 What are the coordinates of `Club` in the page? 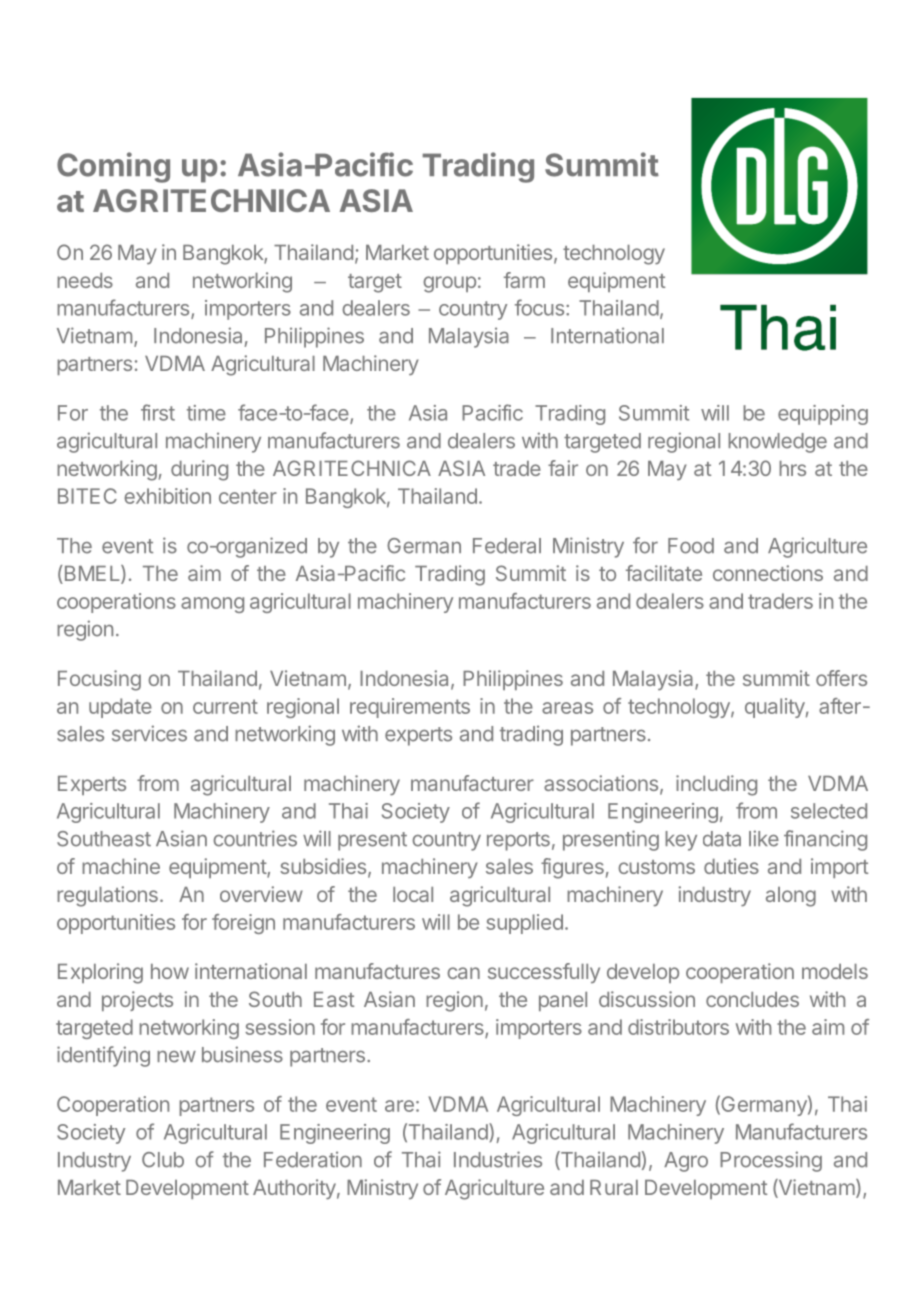 It's located at (163, 1160).
